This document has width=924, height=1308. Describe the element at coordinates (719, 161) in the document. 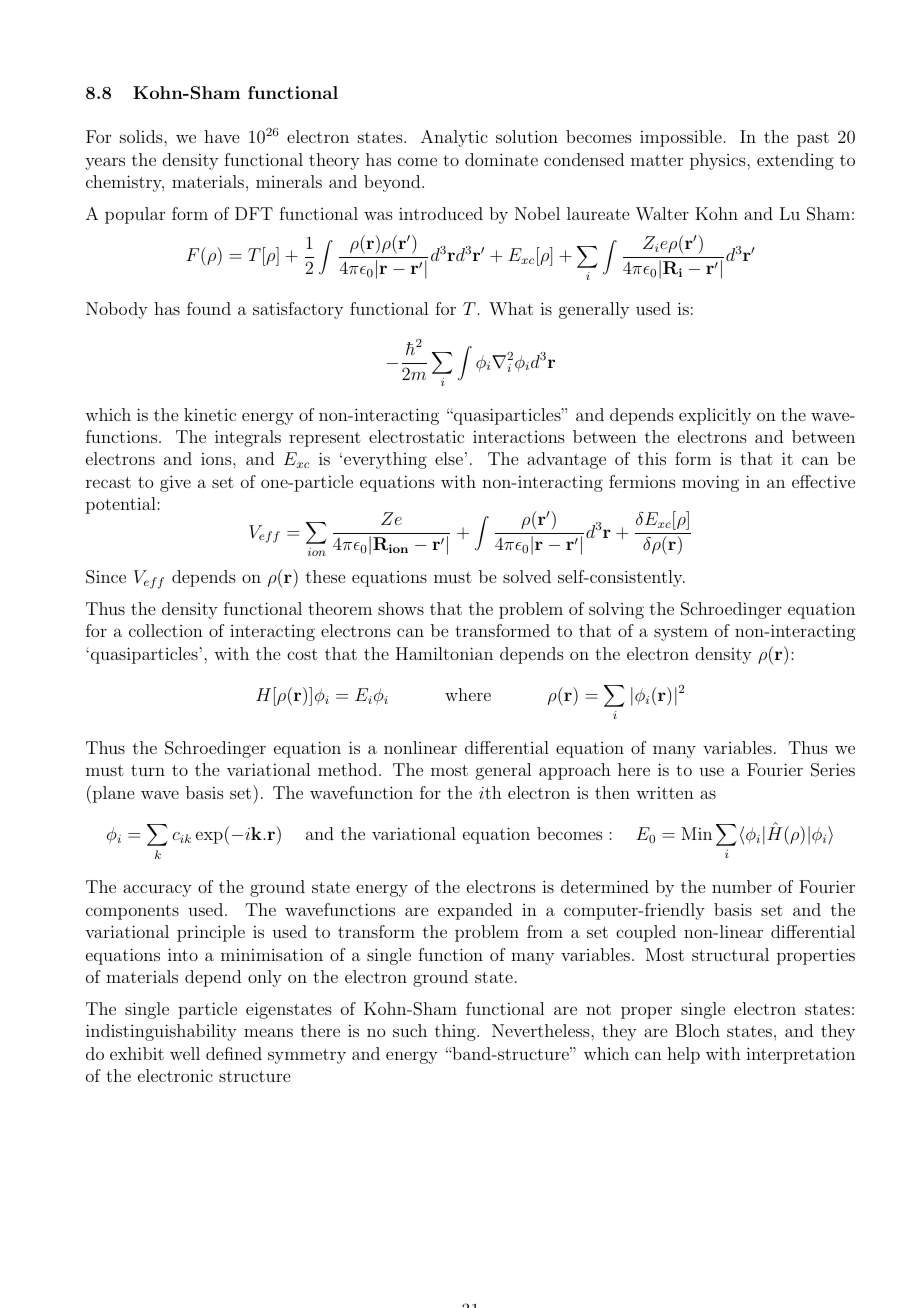

I see `physics` at that location.
